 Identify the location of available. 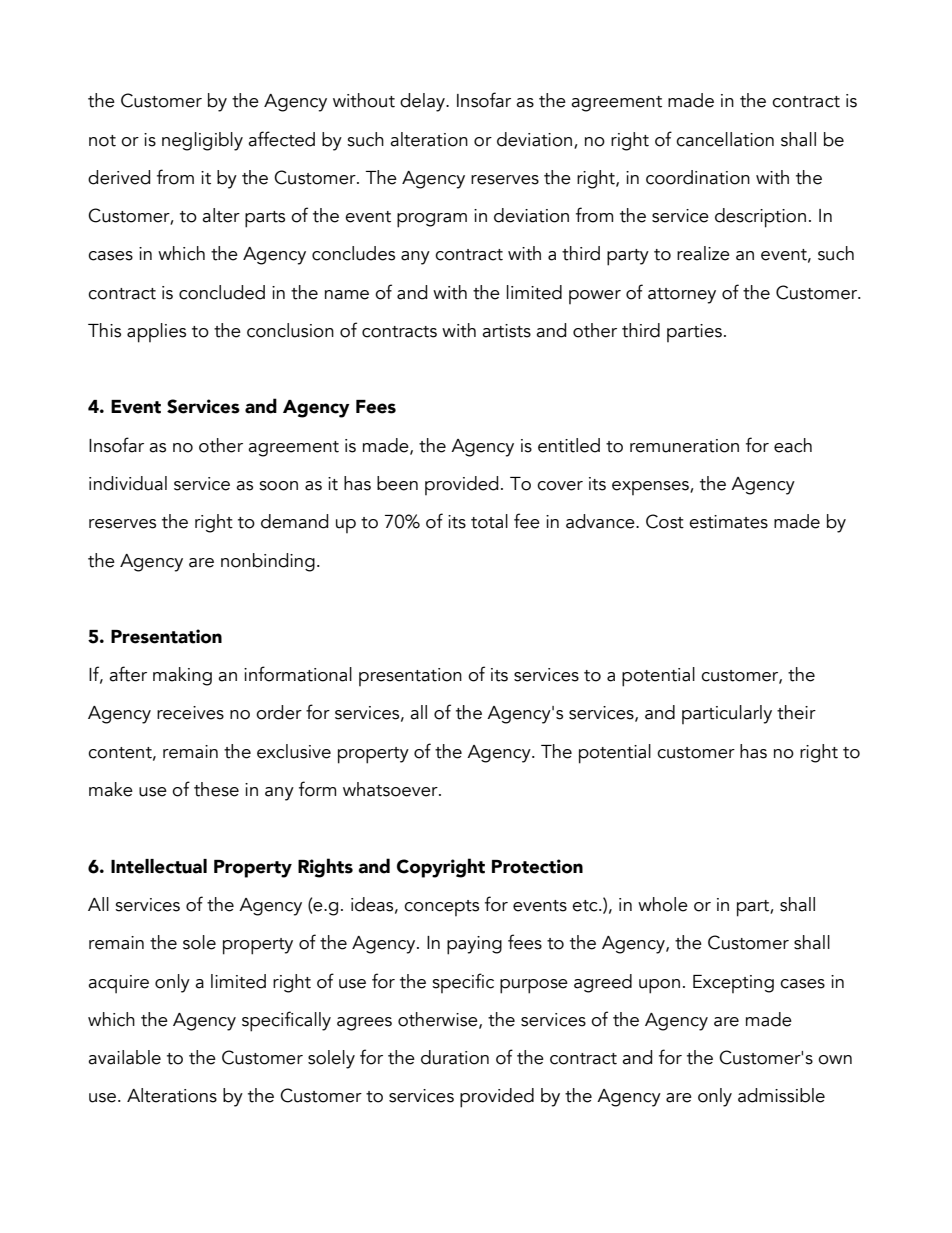
(124, 1057).
